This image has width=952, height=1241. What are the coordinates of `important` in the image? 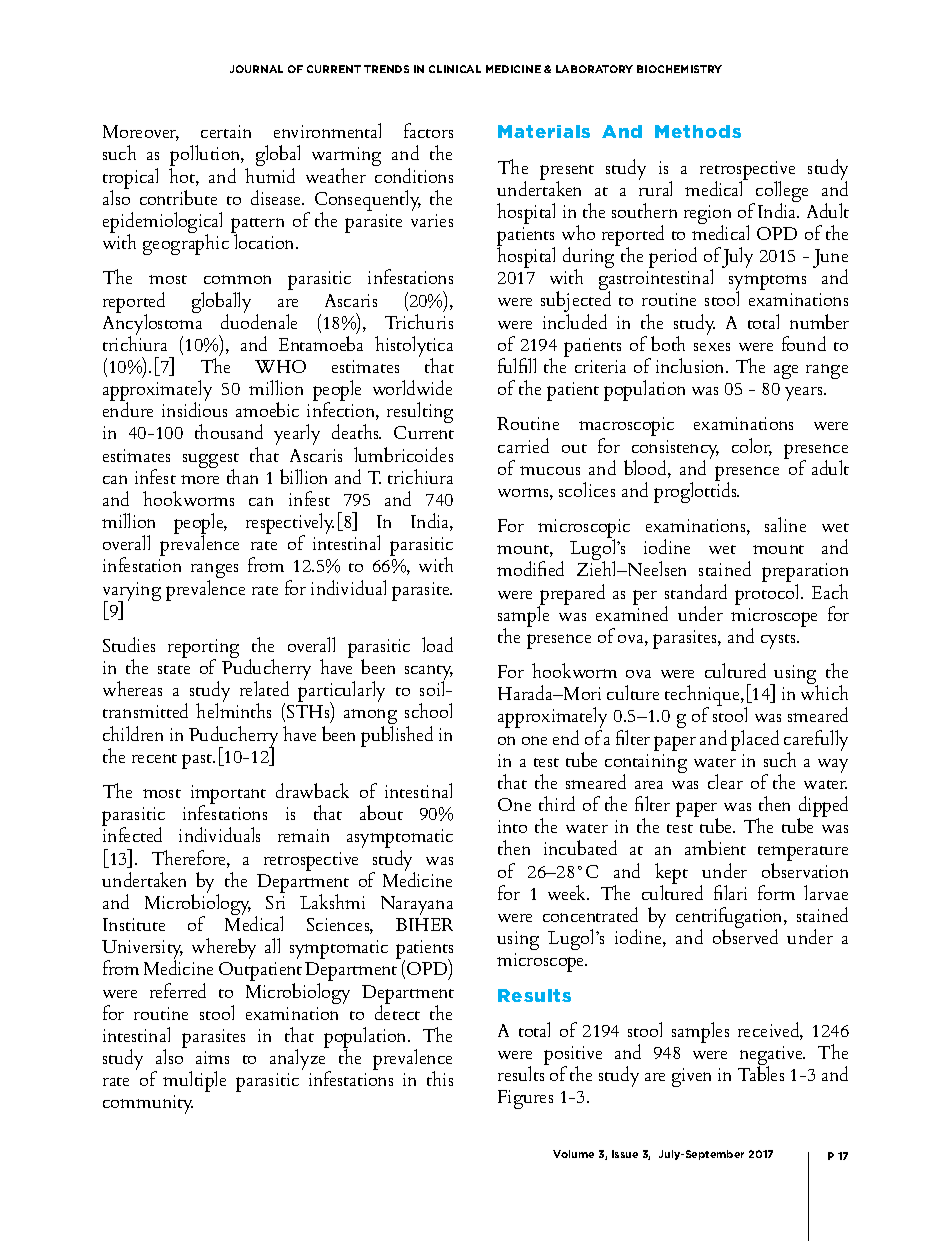 It's located at (228, 796).
